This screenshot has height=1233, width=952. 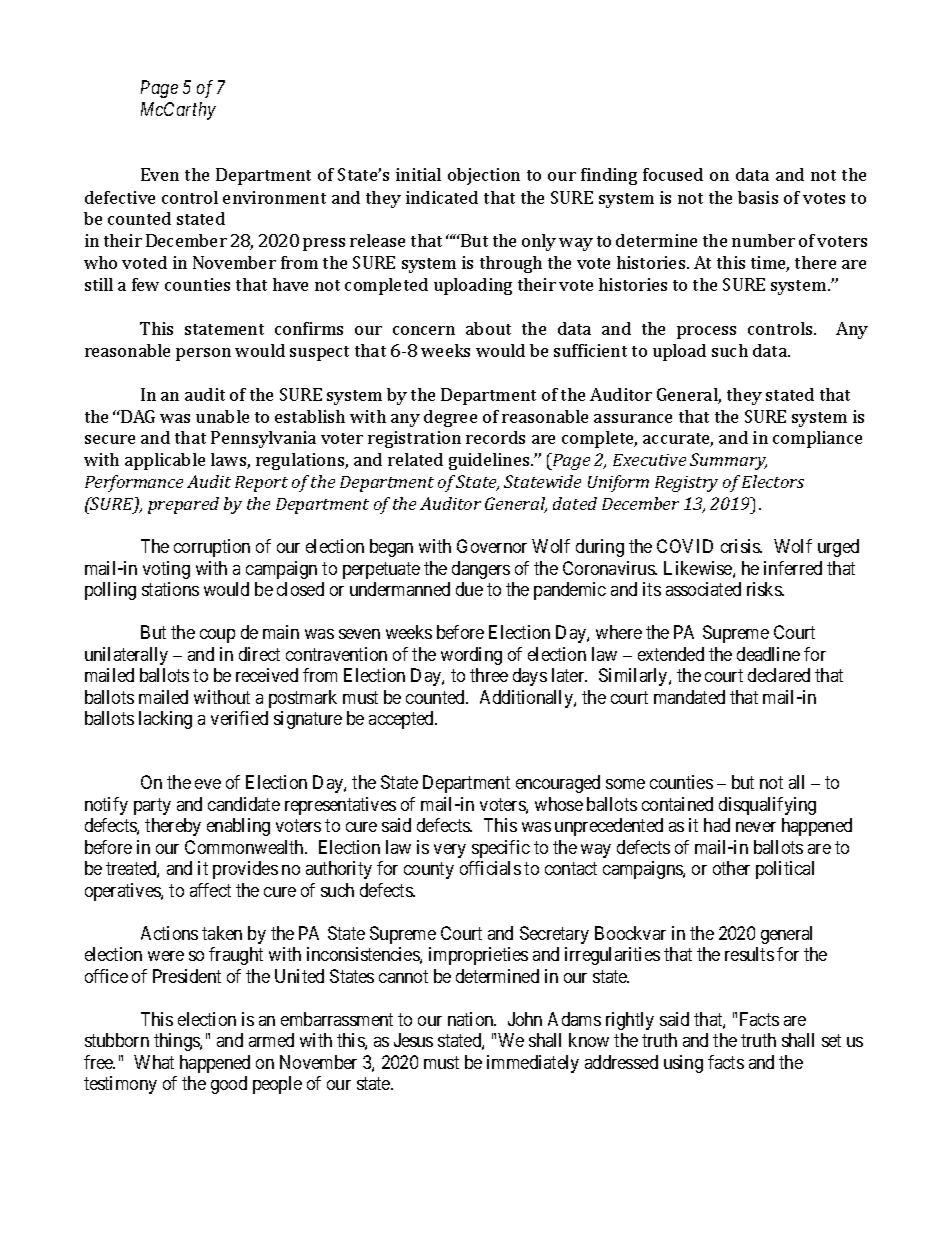 What do you see at coordinates (758, 197) in the screenshot?
I see `basis` at bounding box center [758, 197].
